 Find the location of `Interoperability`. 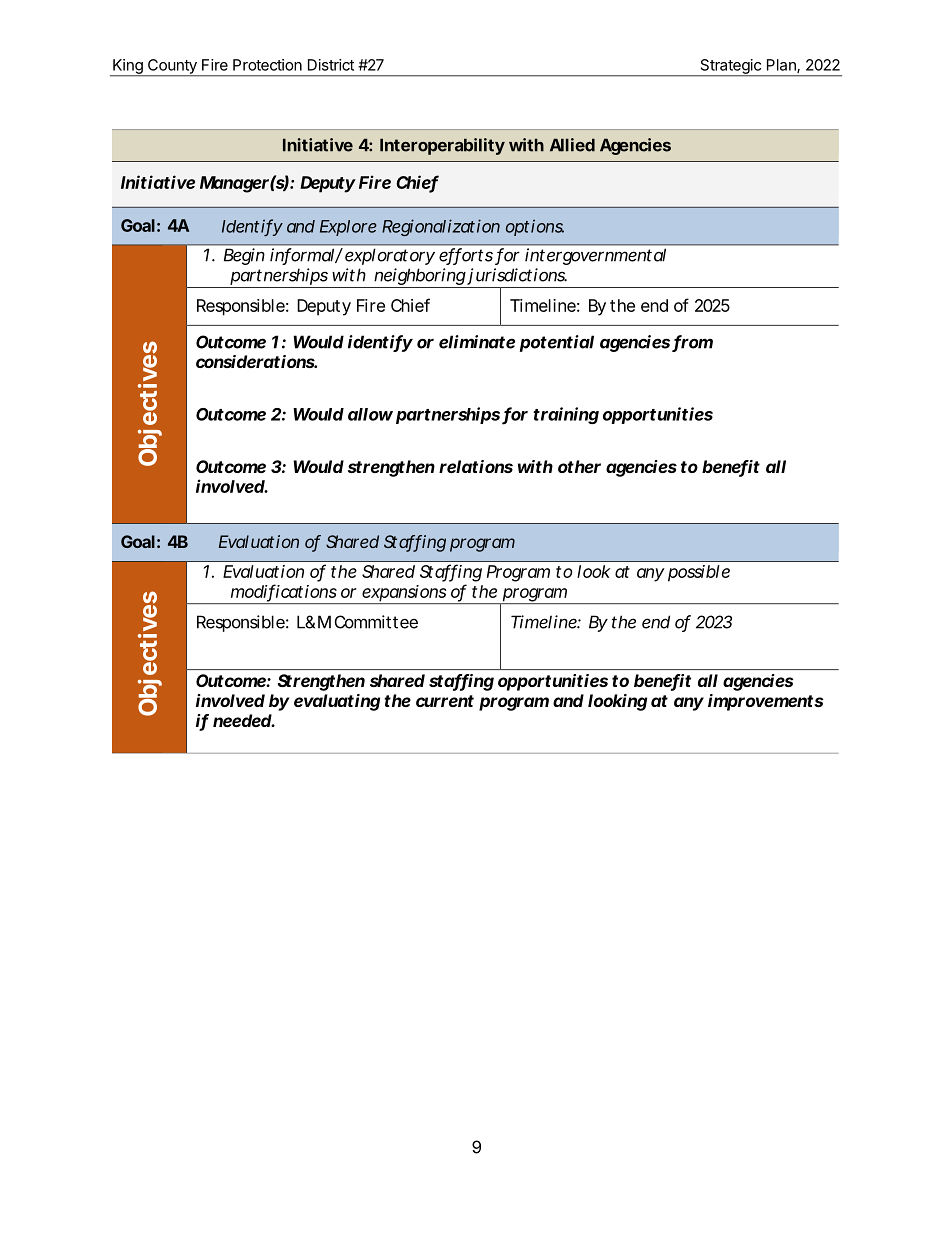

Interoperability is located at coordinates (442, 146).
